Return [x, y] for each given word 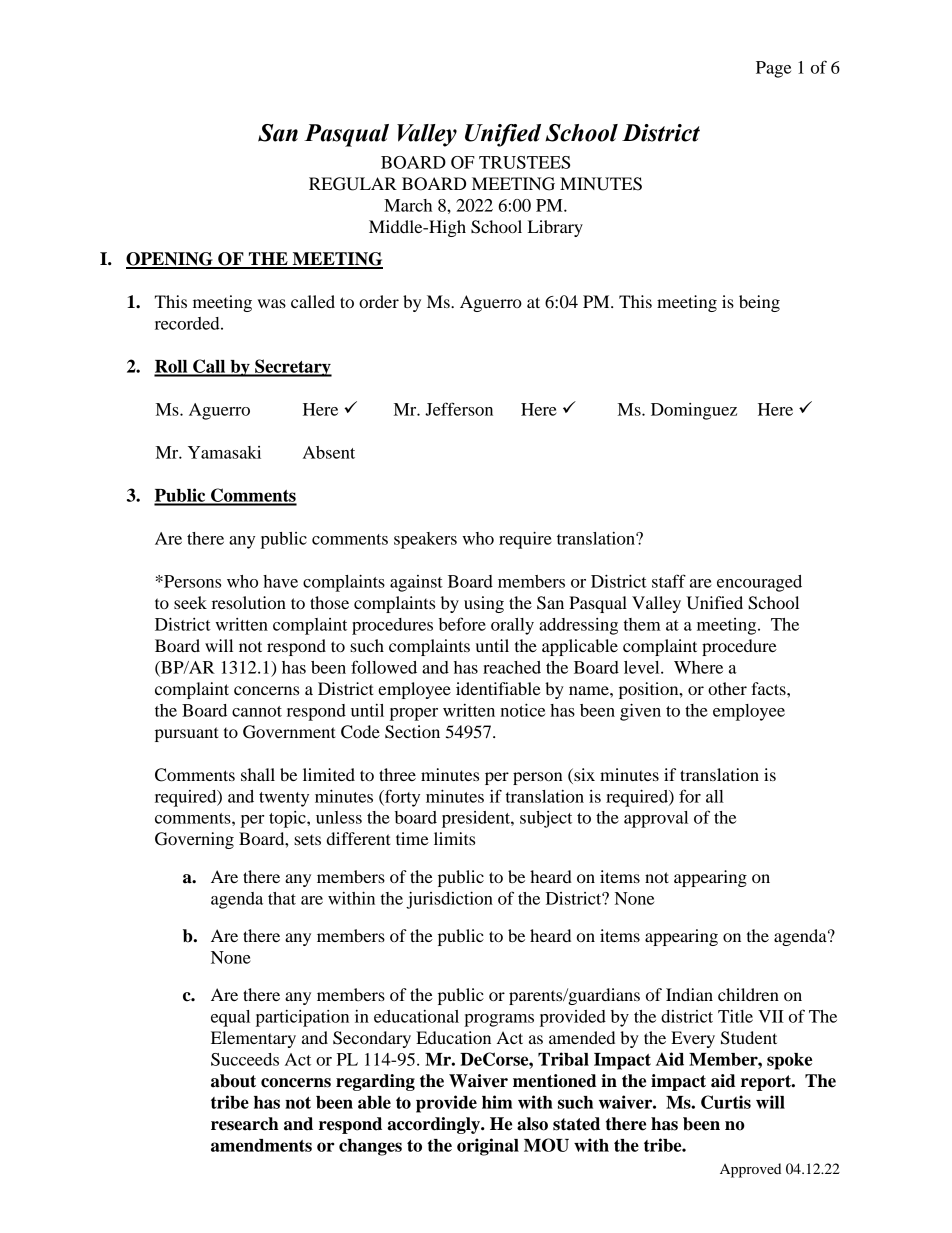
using [484, 604]
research [245, 1124]
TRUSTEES [524, 162]
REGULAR [353, 184]
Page [773, 69]
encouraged [759, 583]
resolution [249, 602]
